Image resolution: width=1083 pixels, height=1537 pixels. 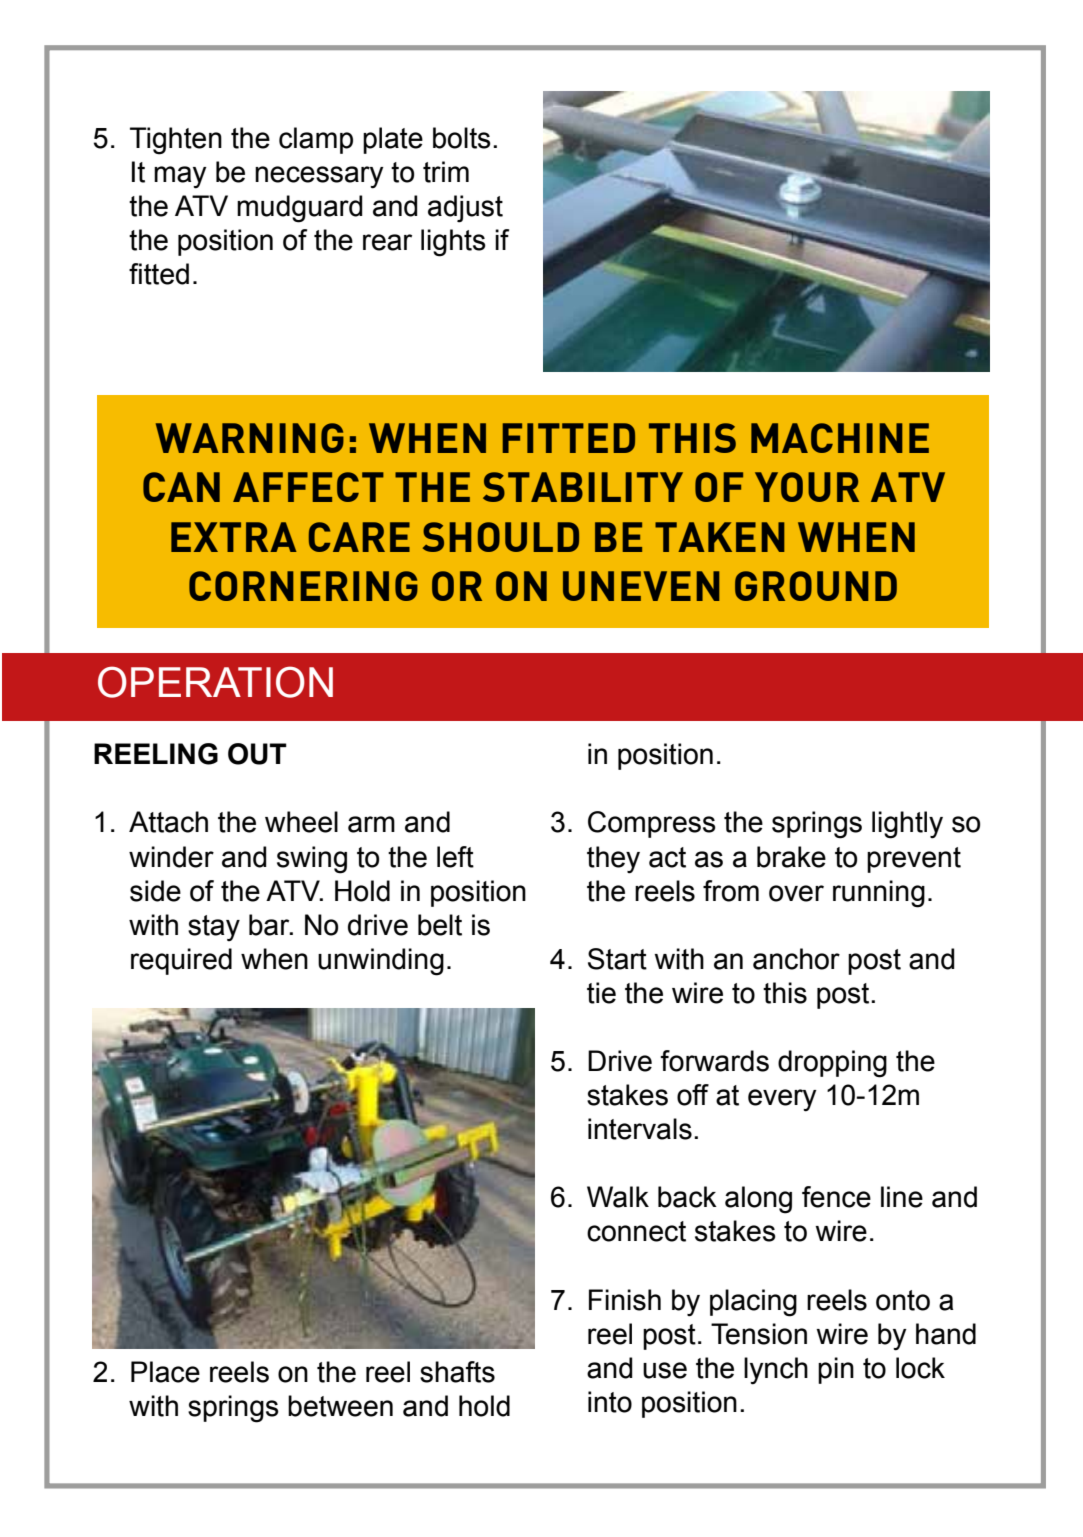 What do you see at coordinates (165, 1372) in the image?
I see `Place` at bounding box center [165, 1372].
